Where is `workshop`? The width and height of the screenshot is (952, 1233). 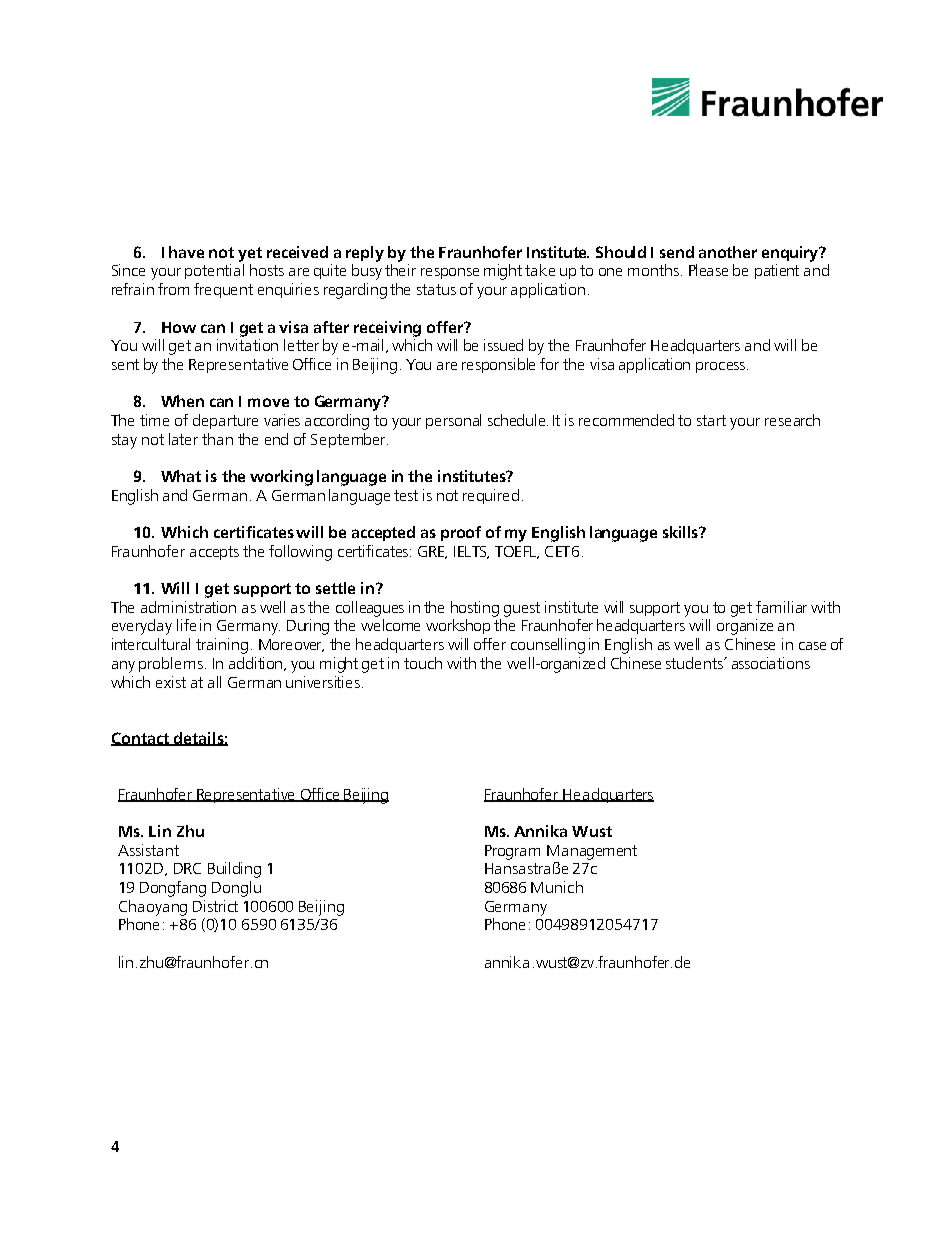
workshop is located at coordinates (458, 626).
